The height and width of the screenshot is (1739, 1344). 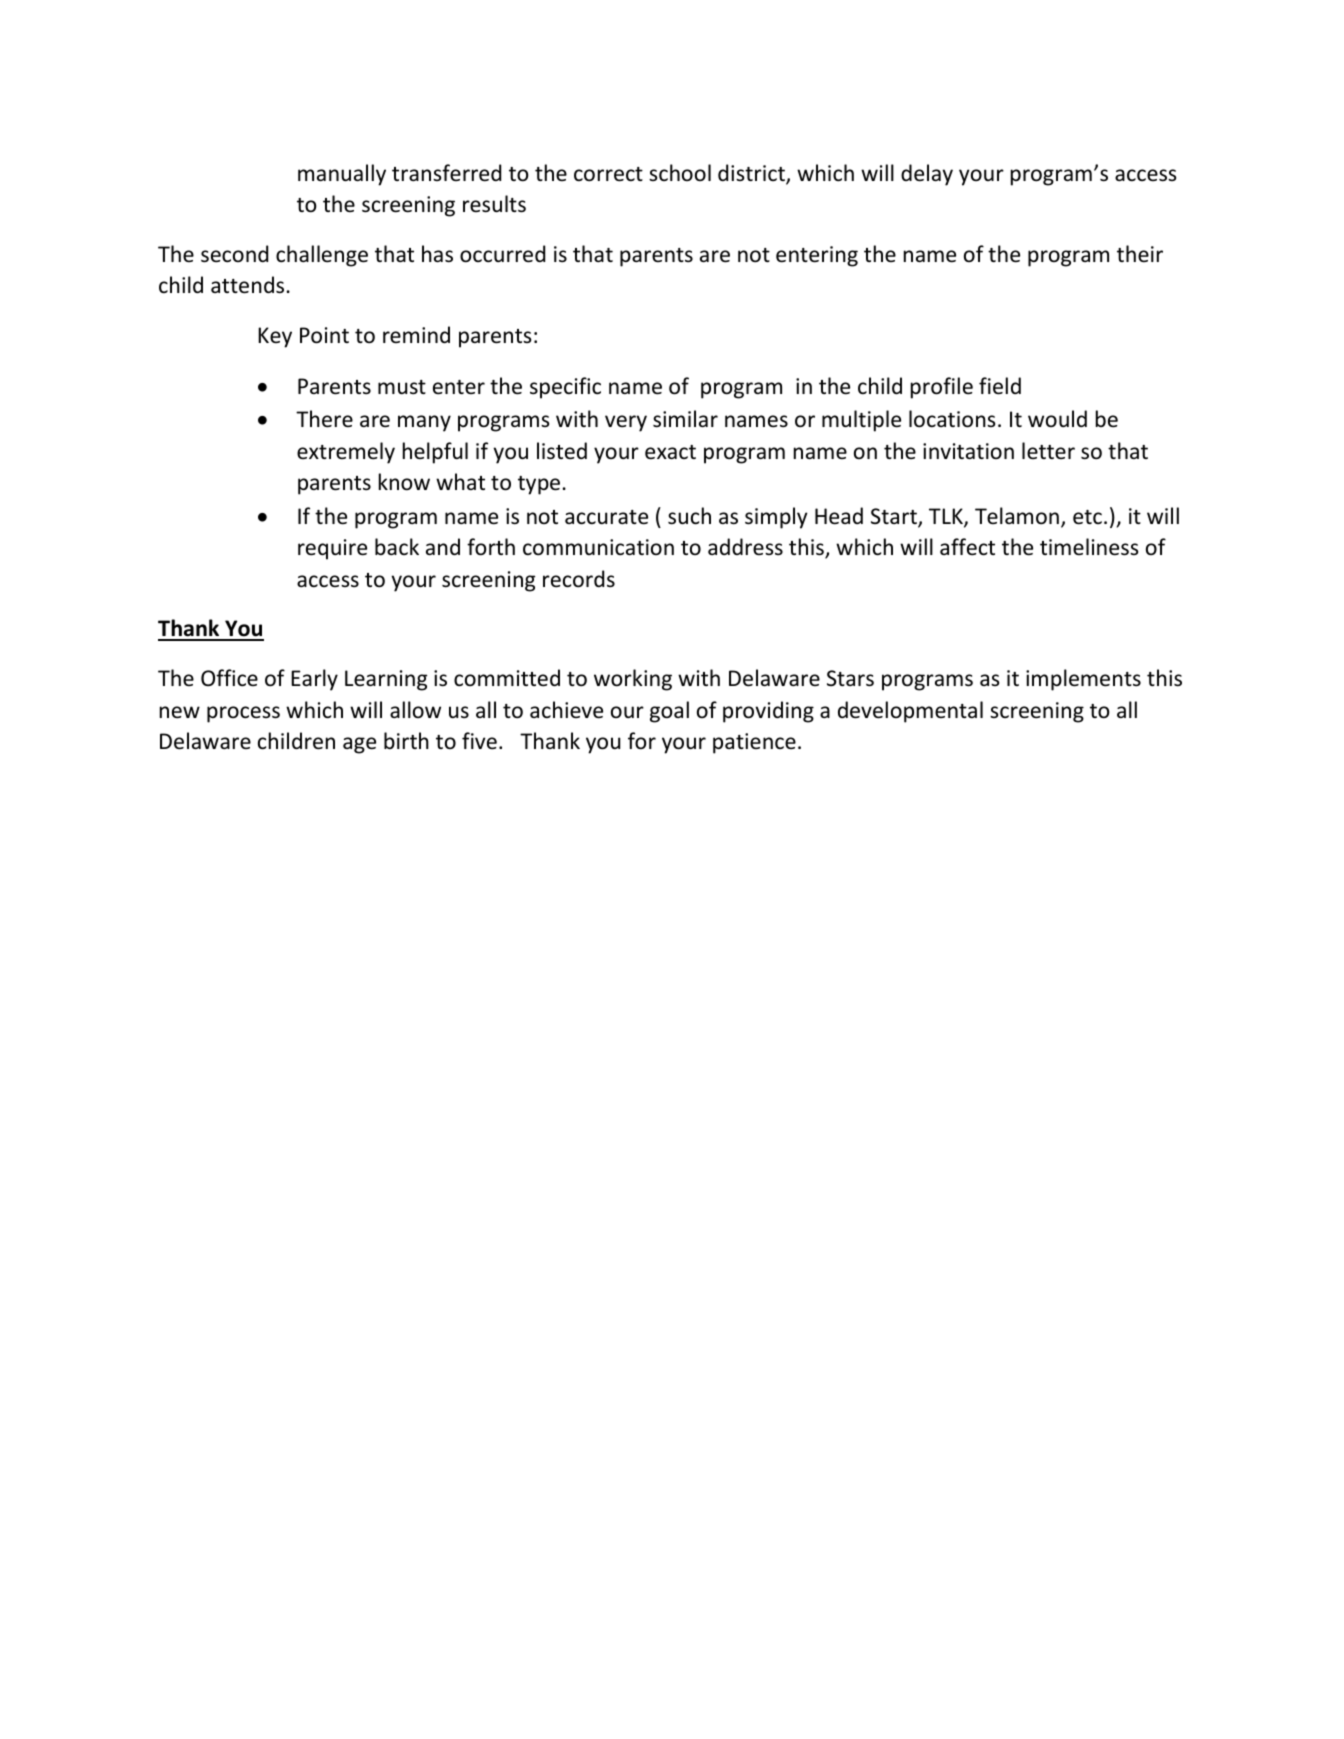 What do you see at coordinates (243, 714) in the screenshot?
I see `process` at bounding box center [243, 714].
